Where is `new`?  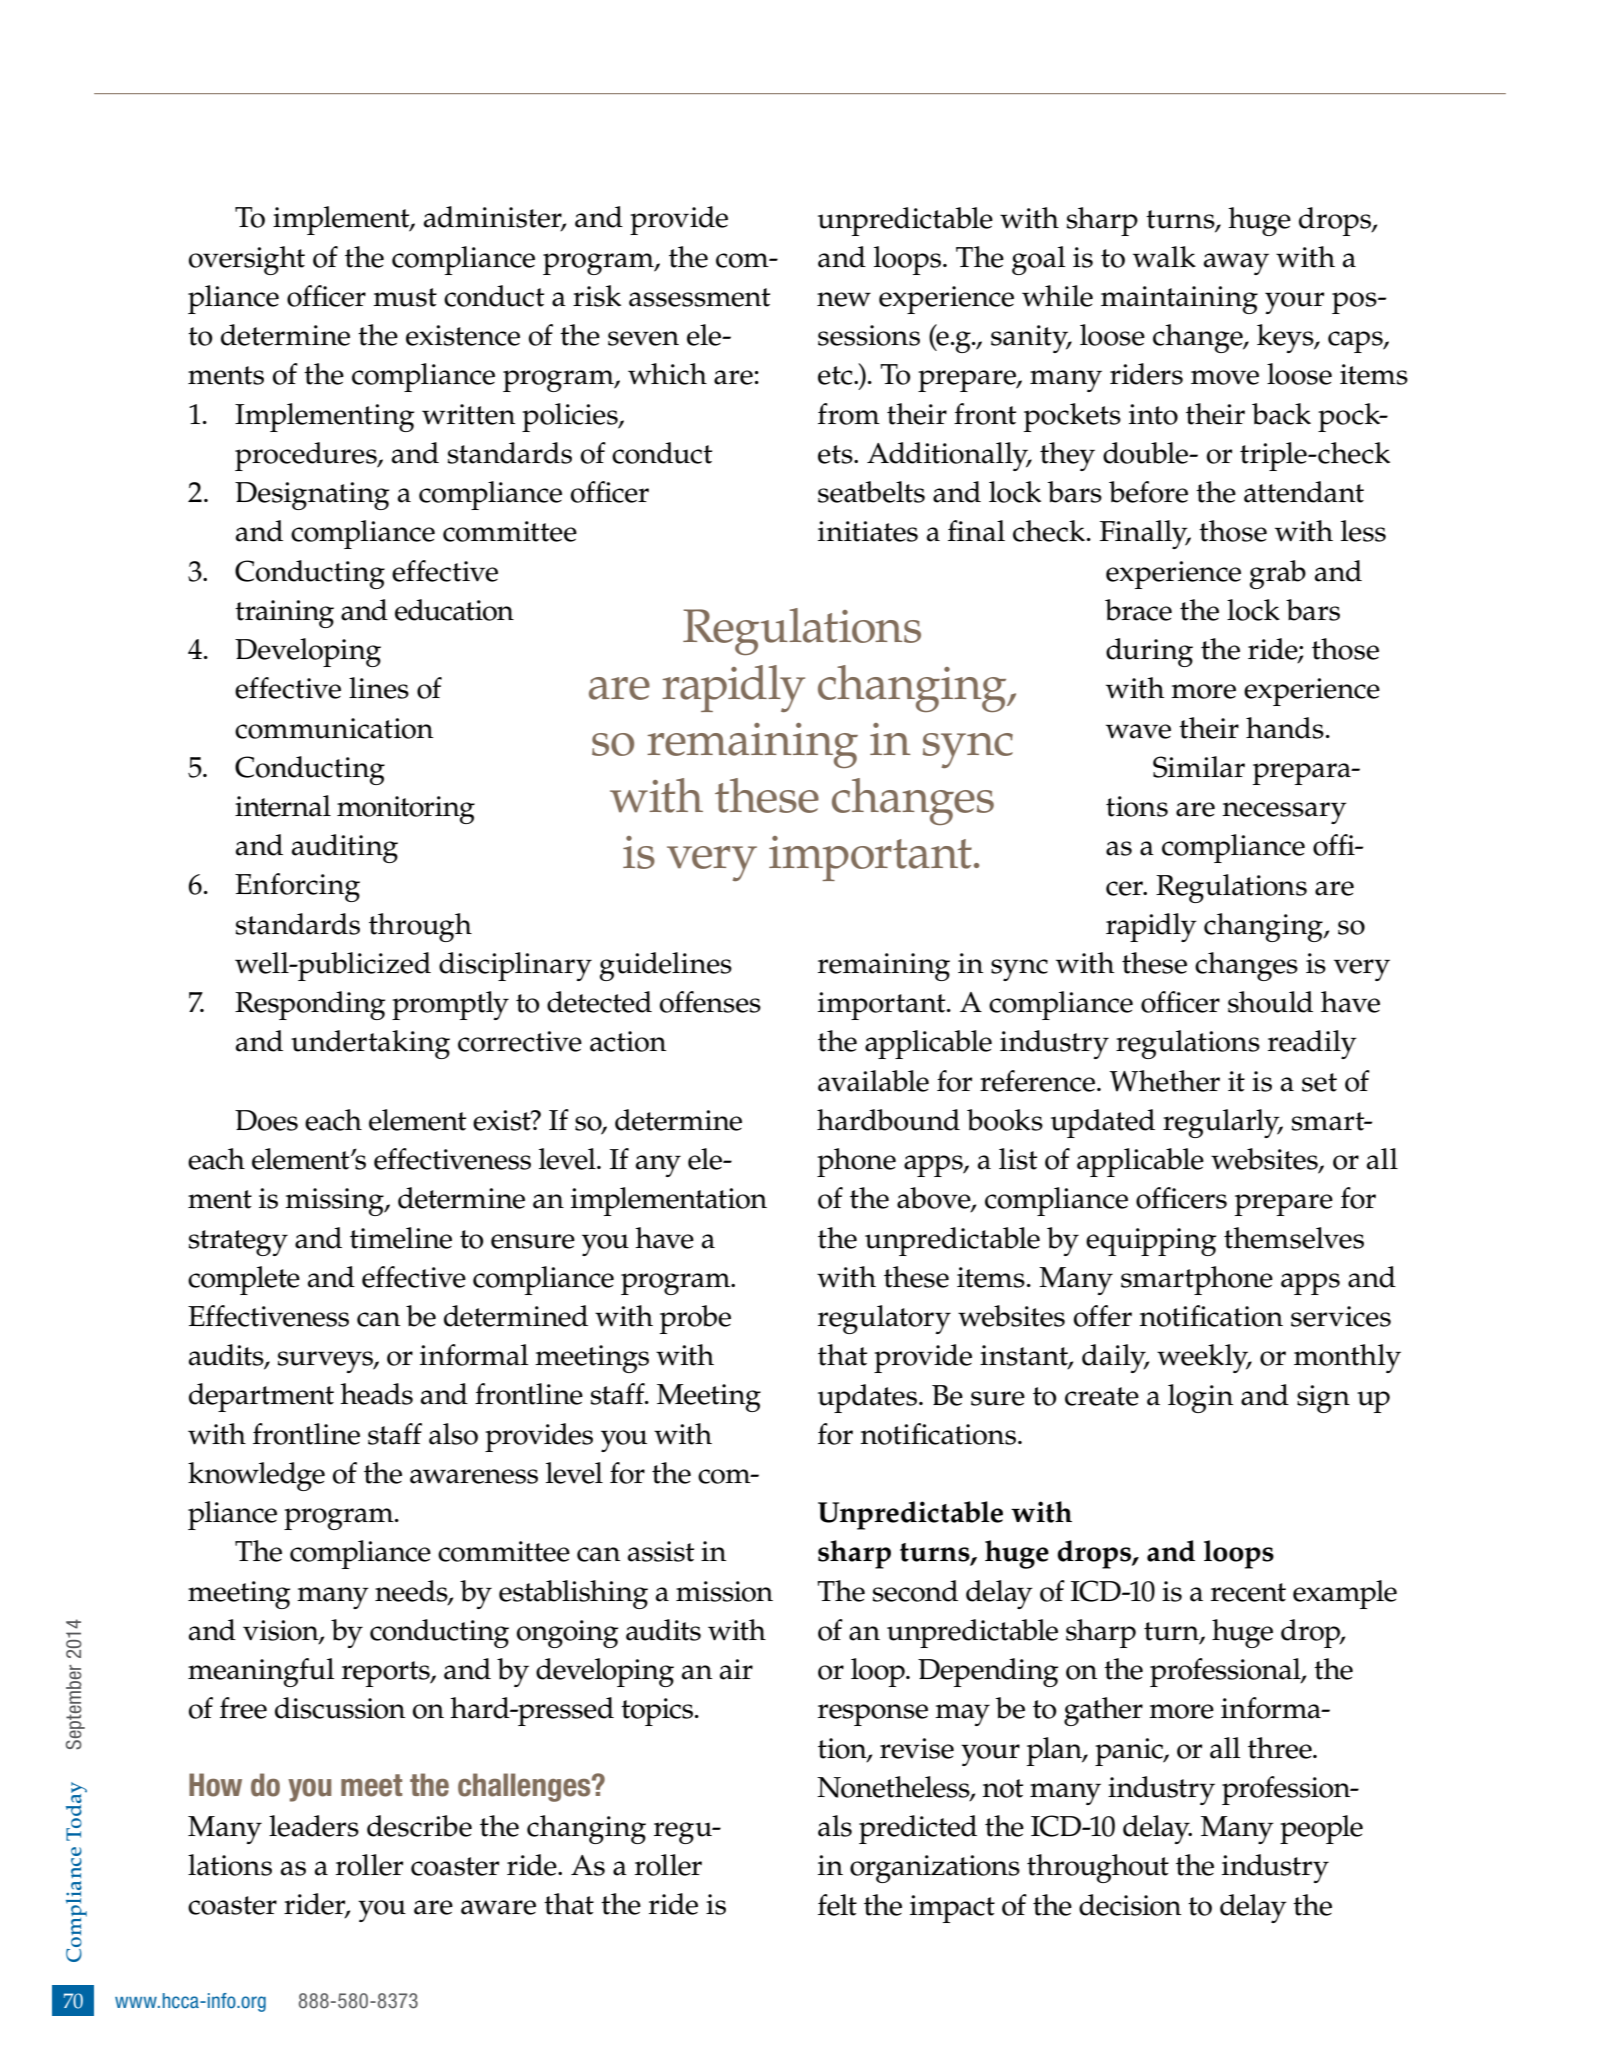
new is located at coordinates (844, 299).
